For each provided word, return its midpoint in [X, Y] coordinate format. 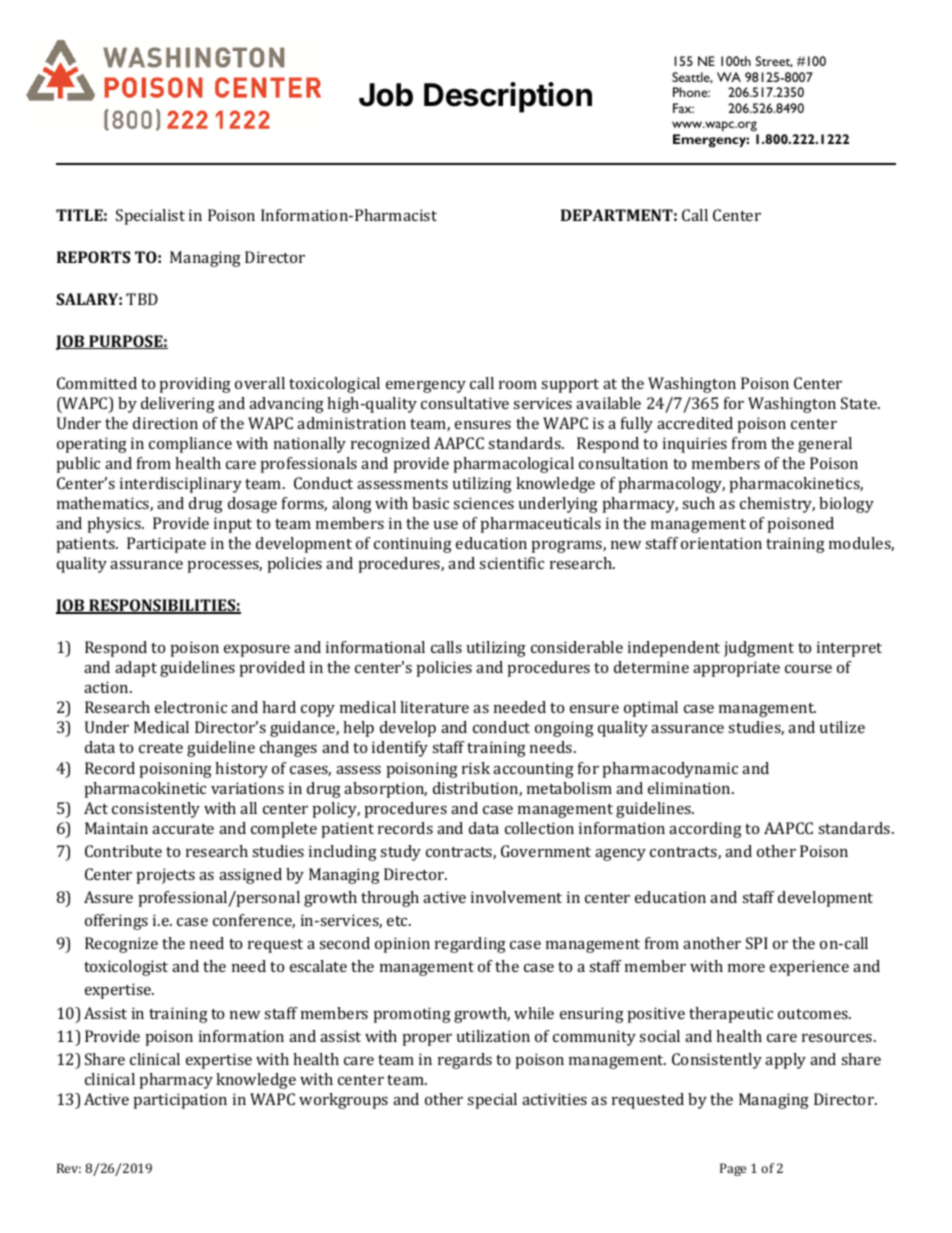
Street [774, 62]
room [518, 385]
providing [195, 385]
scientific [511, 563]
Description [508, 97]
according [705, 830]
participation [180, 1101]
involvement [516, 897]
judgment [759, 649]
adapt [136, 669]
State [860, 403]
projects [166, 876]
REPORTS [93, 257]
